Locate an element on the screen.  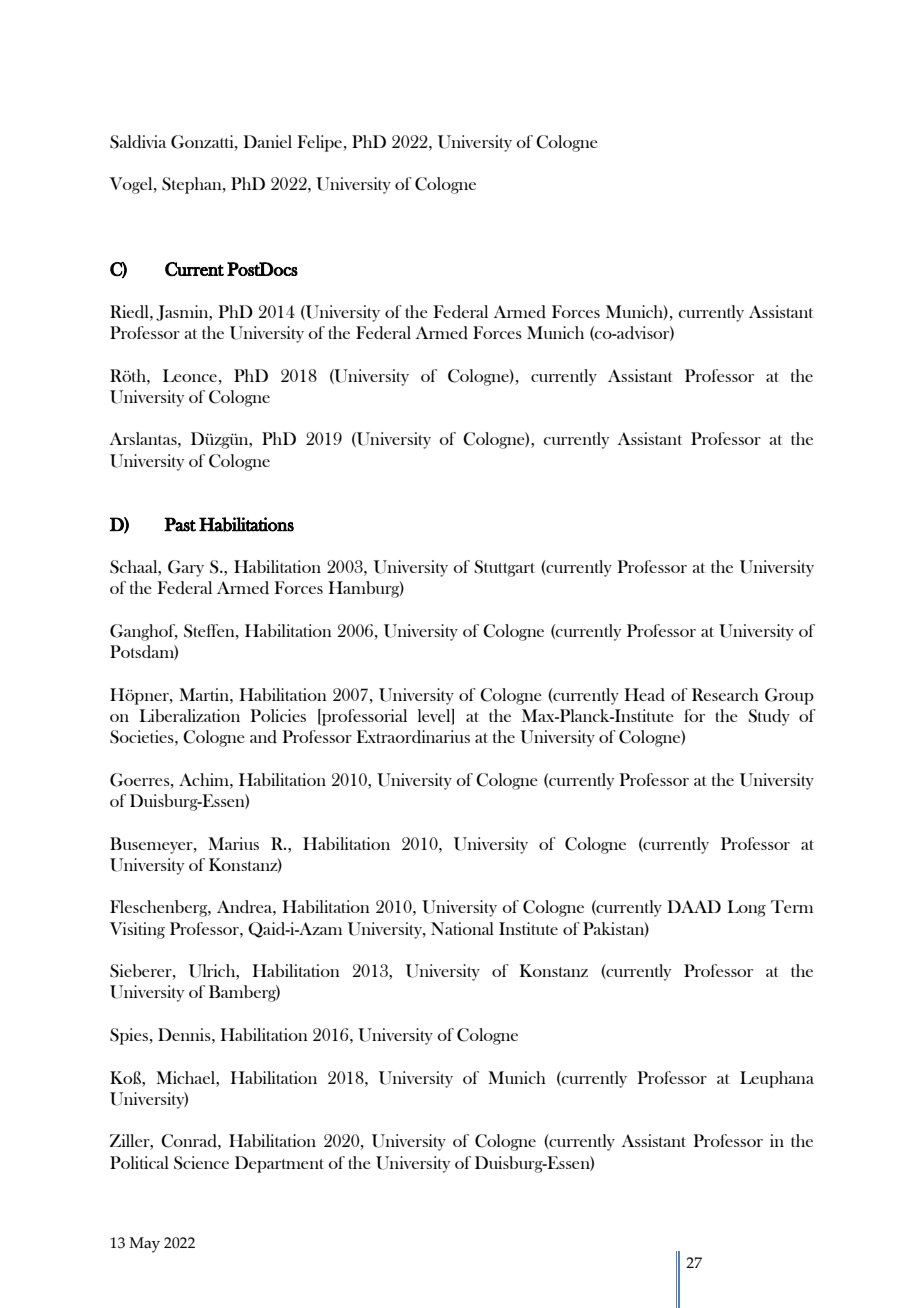
Felipe is located at coordinates (320, 143).
